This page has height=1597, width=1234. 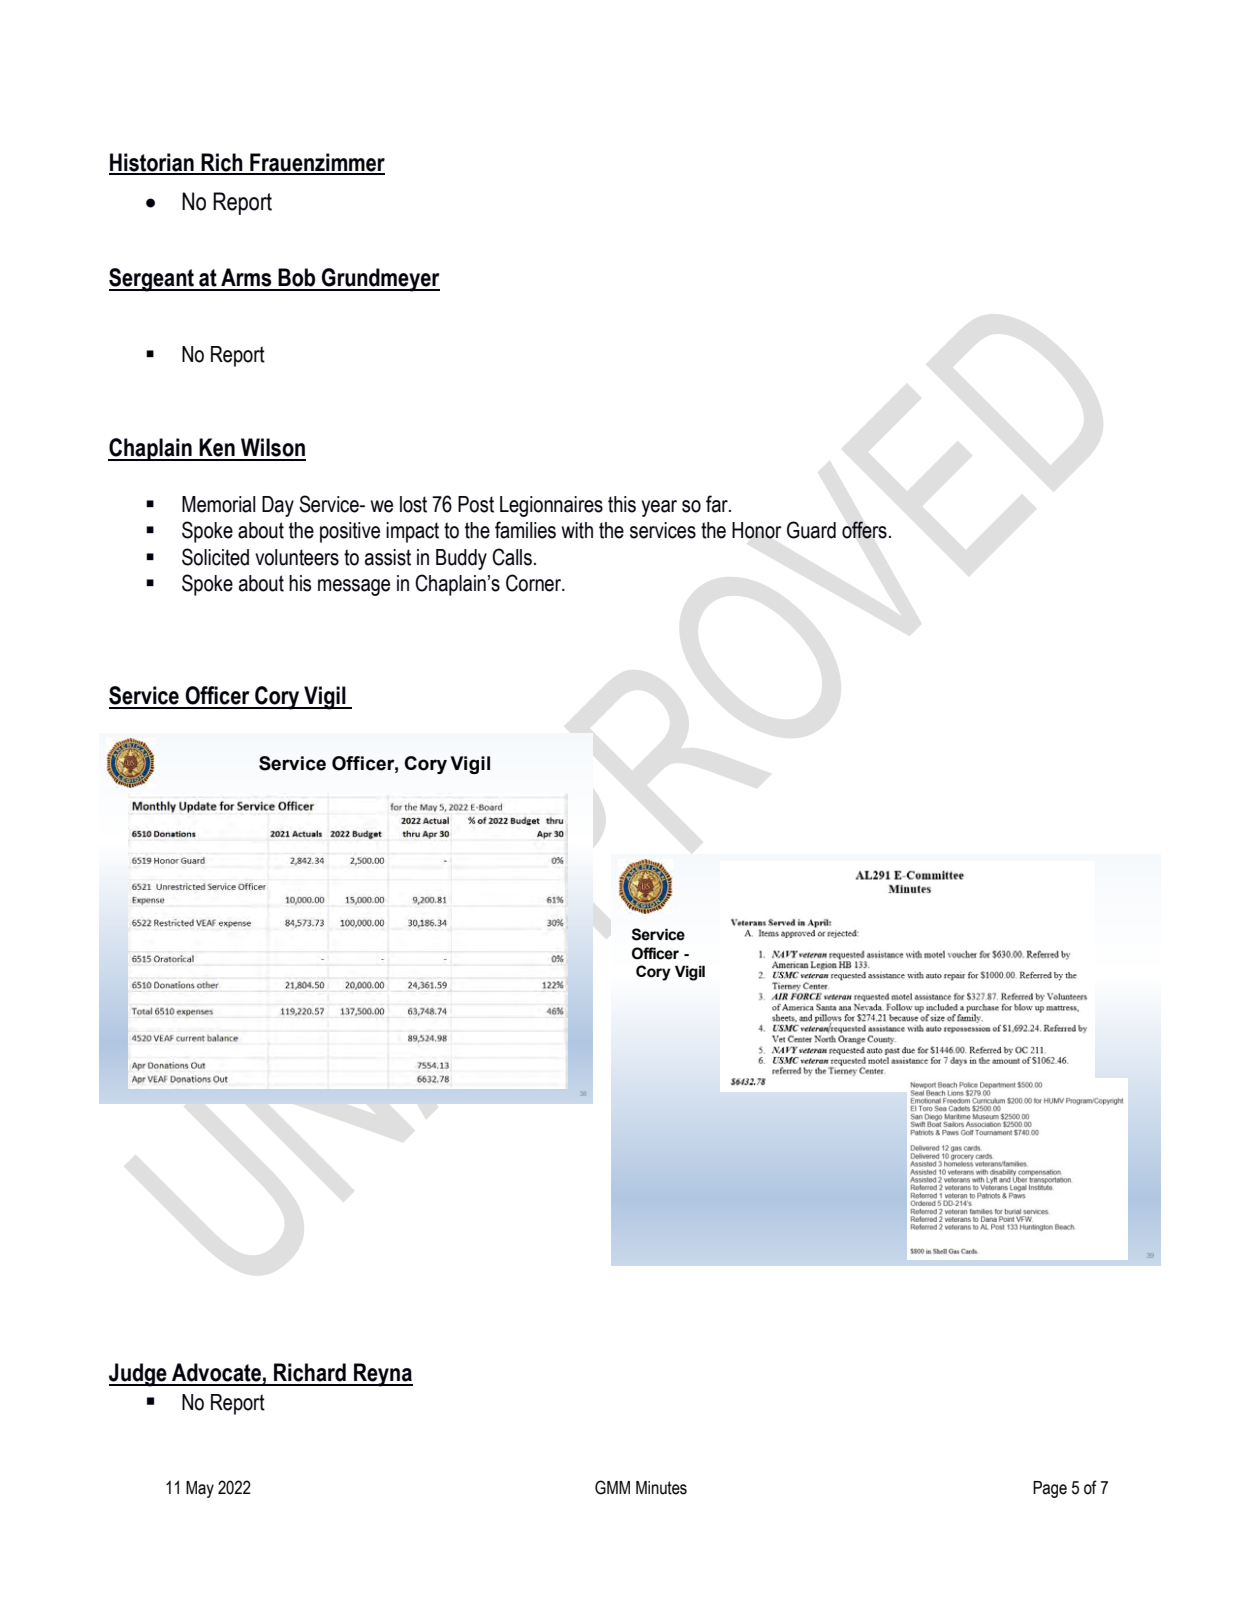 I want to click on May, so click(x=200, y=1489).
